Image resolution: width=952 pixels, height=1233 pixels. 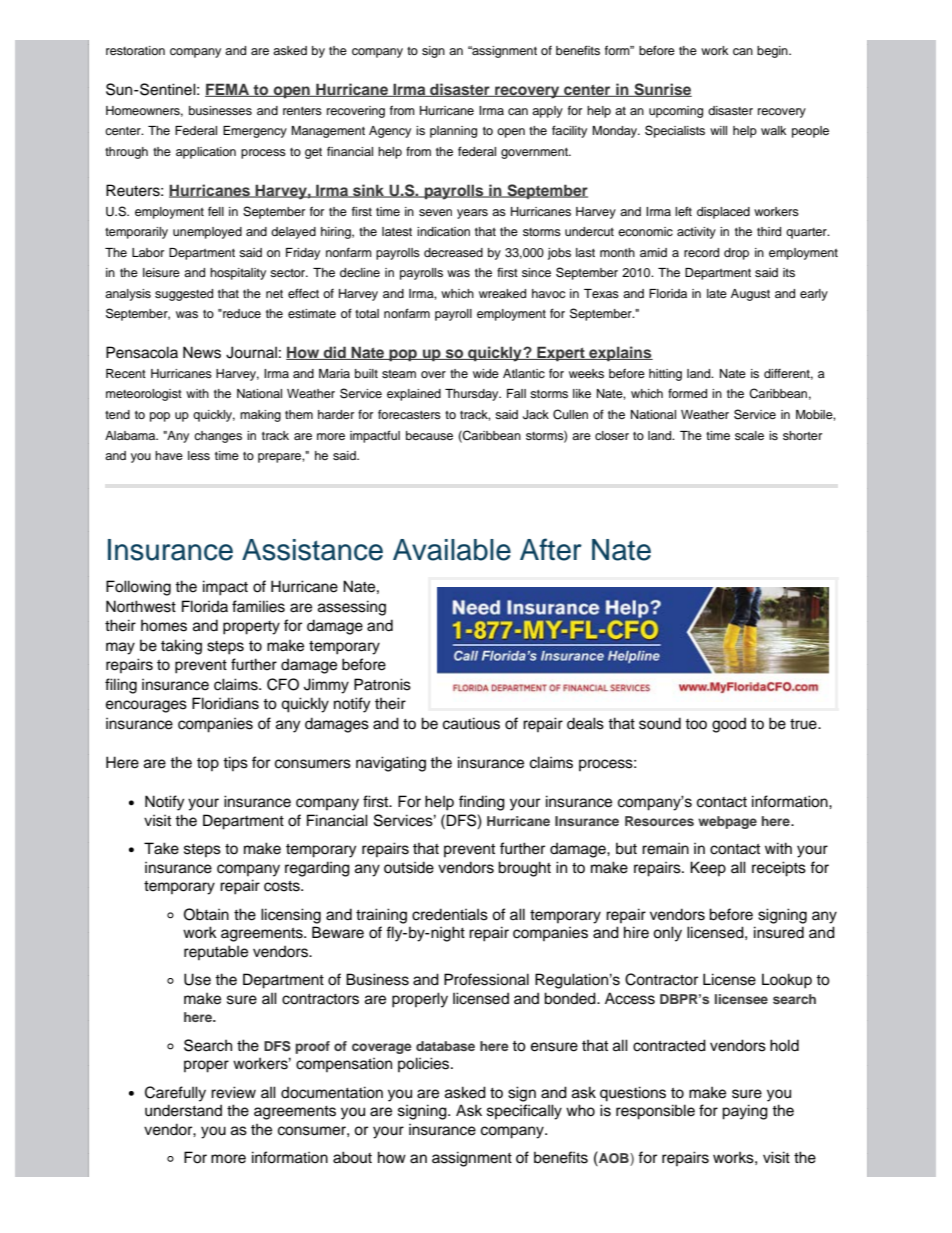 I want to click on understand, so click(x=183, y=1110).
